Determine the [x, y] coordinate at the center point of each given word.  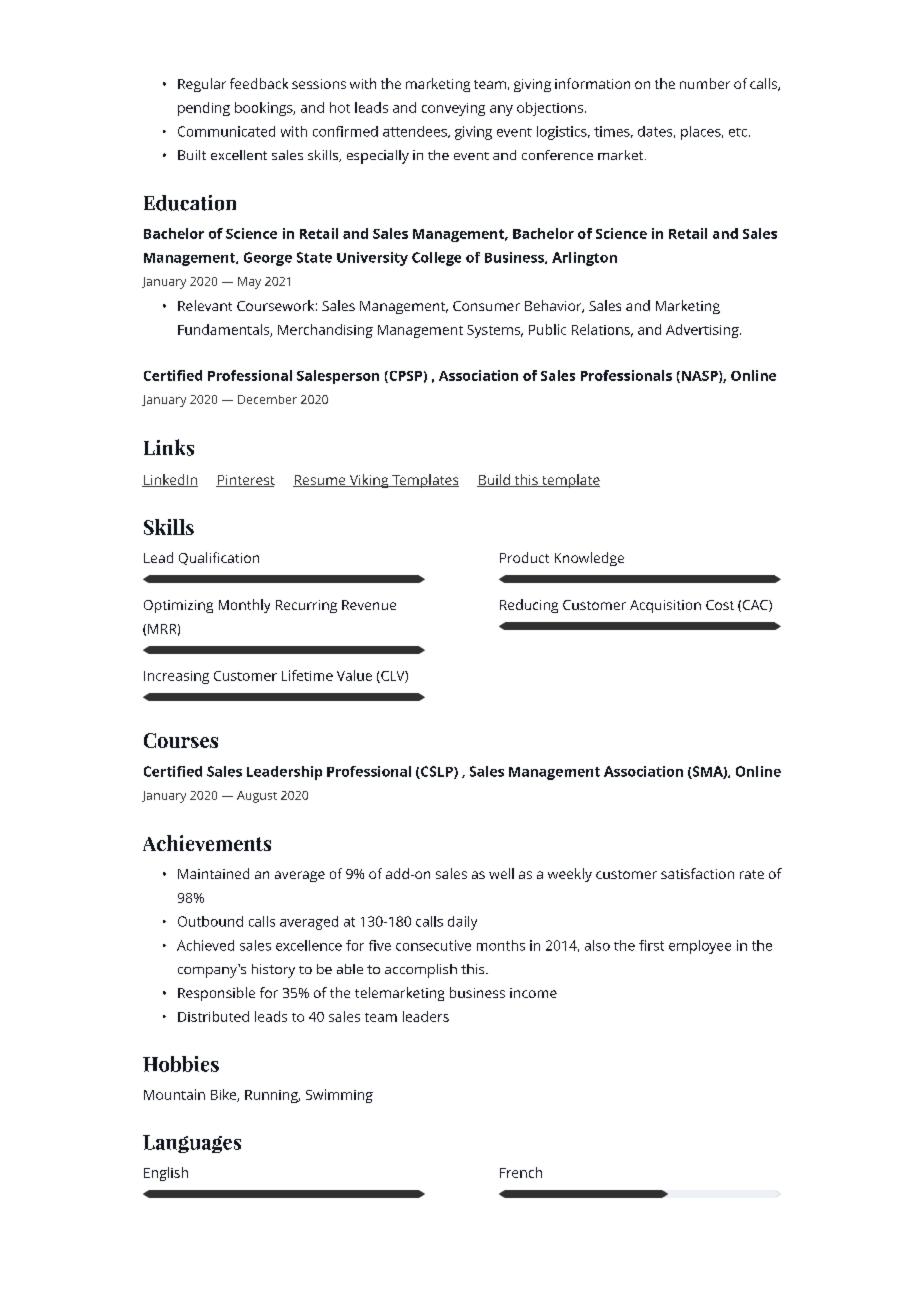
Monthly [244, 606]
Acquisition [665, 606]
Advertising [702, 331]
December [267, 399]
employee [700, 947]
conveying [453, 109]
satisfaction [697, 873]
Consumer [486, 306]
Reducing [529, 606]
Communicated [226, 131]
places [701, 133]
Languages [192, 1144]
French [521, 1172]
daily [462, 923]
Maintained [213, 873]
